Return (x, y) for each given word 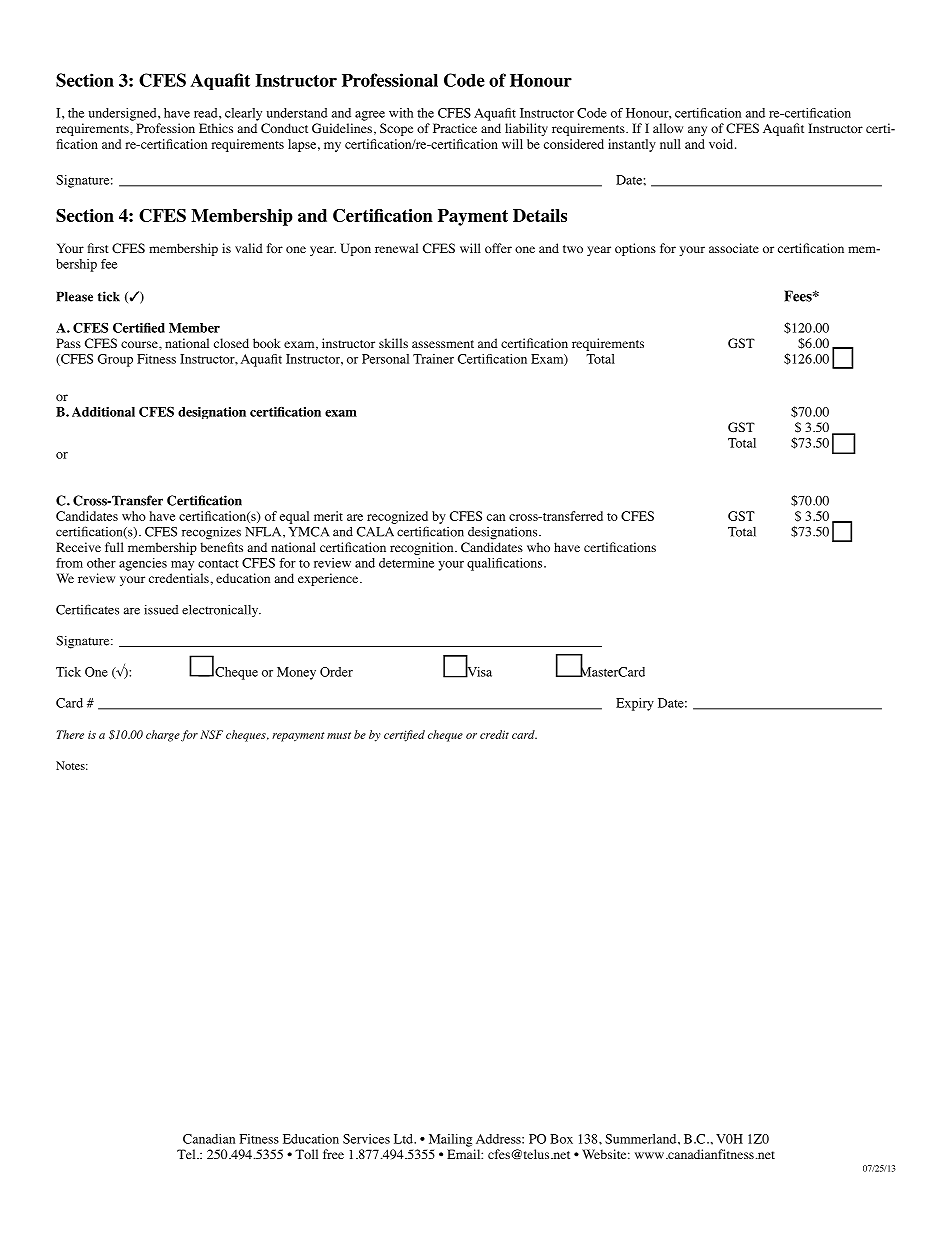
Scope (396, 129)
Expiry (635, 704)
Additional (103, 412)
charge (163, 736)
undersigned (124, 114)
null (670, 144)
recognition (423, 548)
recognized (397, 517)
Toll (306, 1154)
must (339, 735)
